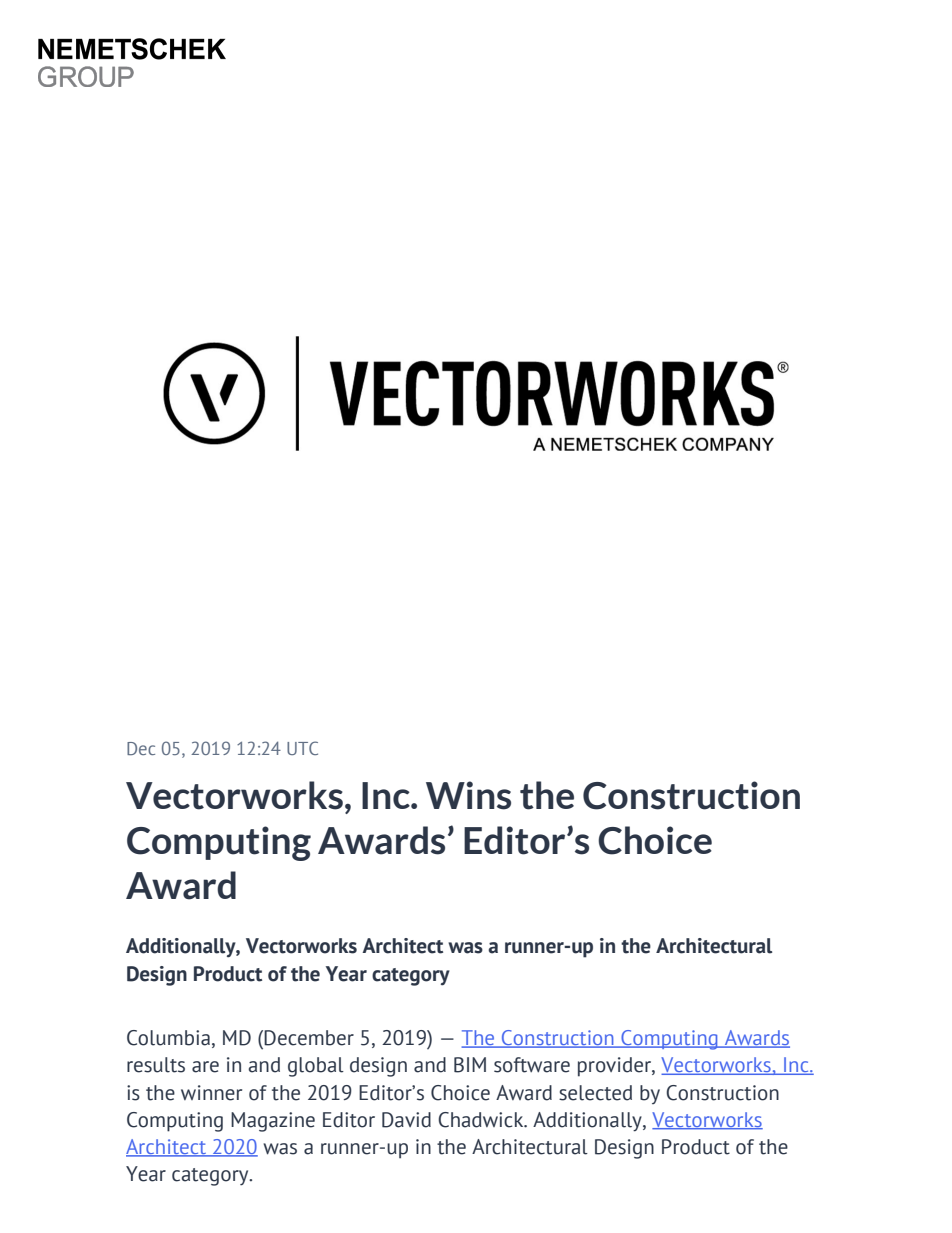 The height and width of the page is (1233, 952). What do you see at coordinates (406, 1120) in the page?
I see `David` at bounding box center [406, 1120].
